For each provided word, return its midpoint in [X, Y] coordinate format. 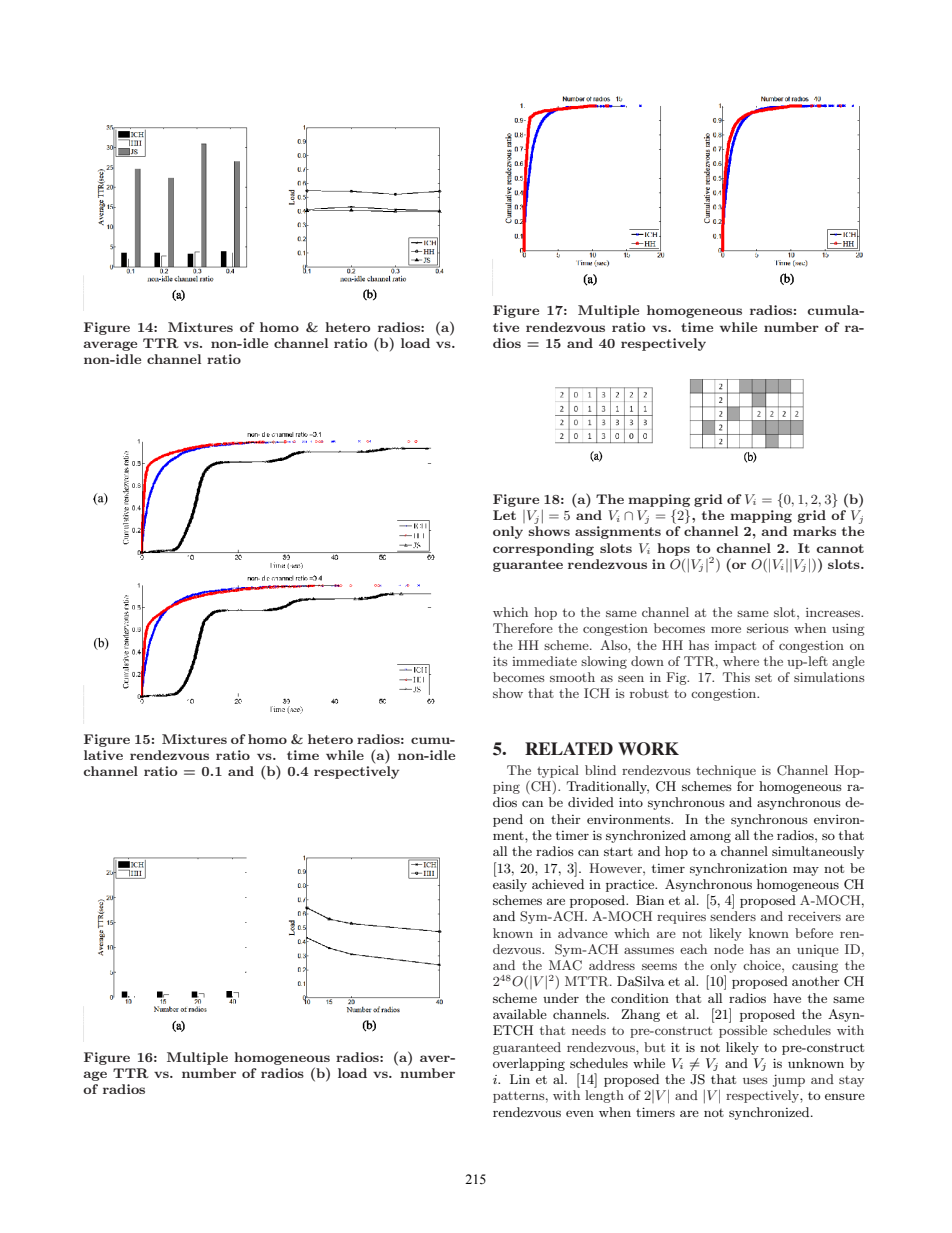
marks [814, 531]
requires [681, 917]
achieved [558, 884]
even [580, 1113]
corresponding [543, 549]
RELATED [569, 748]
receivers [814, 916]
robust [649, 693]
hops [673, 549]
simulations [829, 677]
